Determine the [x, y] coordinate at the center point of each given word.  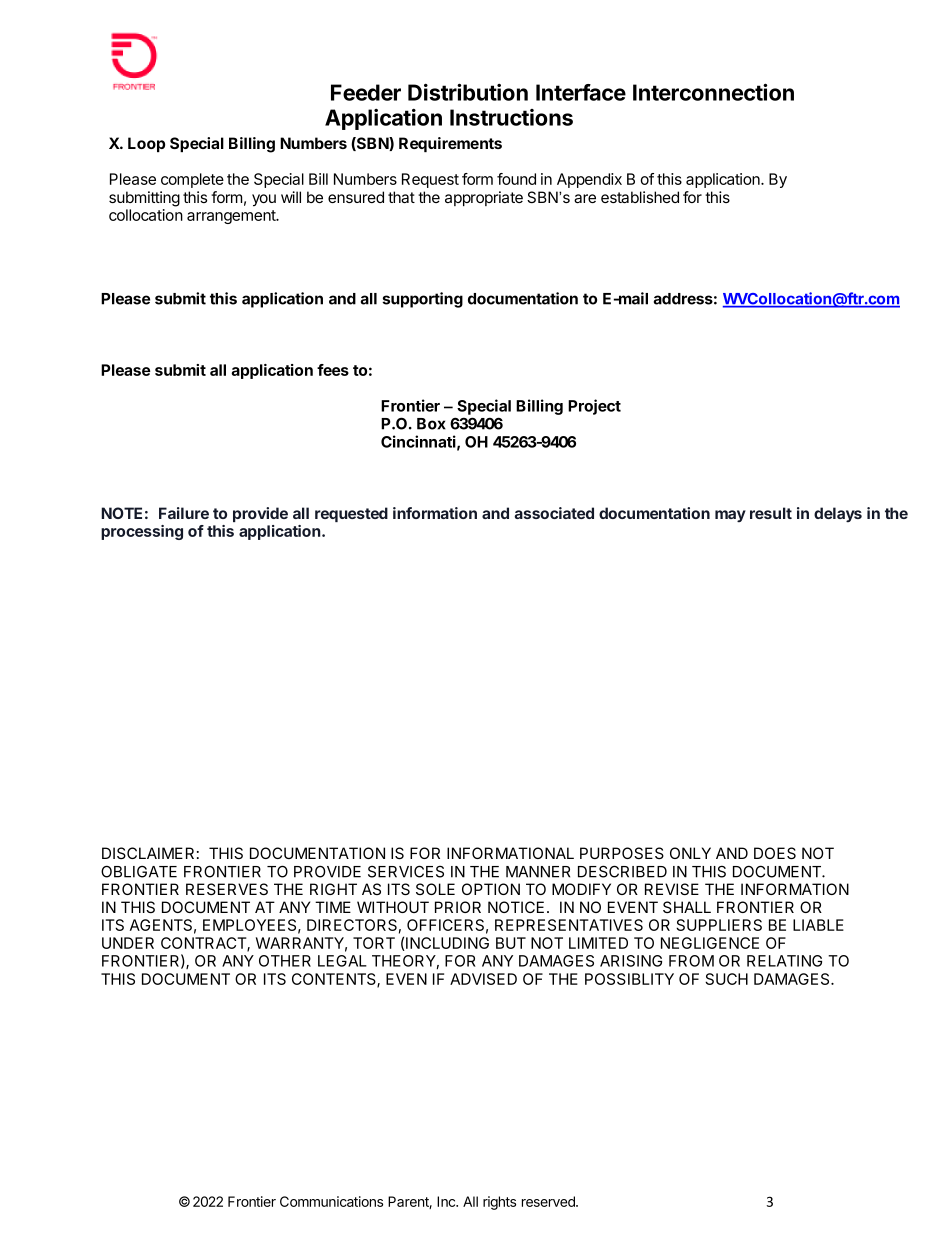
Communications [331, 1201]
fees [333, 370]
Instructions [511, 117]
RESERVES [227, 889]
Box [431, 424]
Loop [146, 144]
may [730, 516]
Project [594, 407]
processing [142, 532]
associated [554, 513]
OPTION [491, 889]
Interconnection [713, 92]
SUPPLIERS [719, 925]
